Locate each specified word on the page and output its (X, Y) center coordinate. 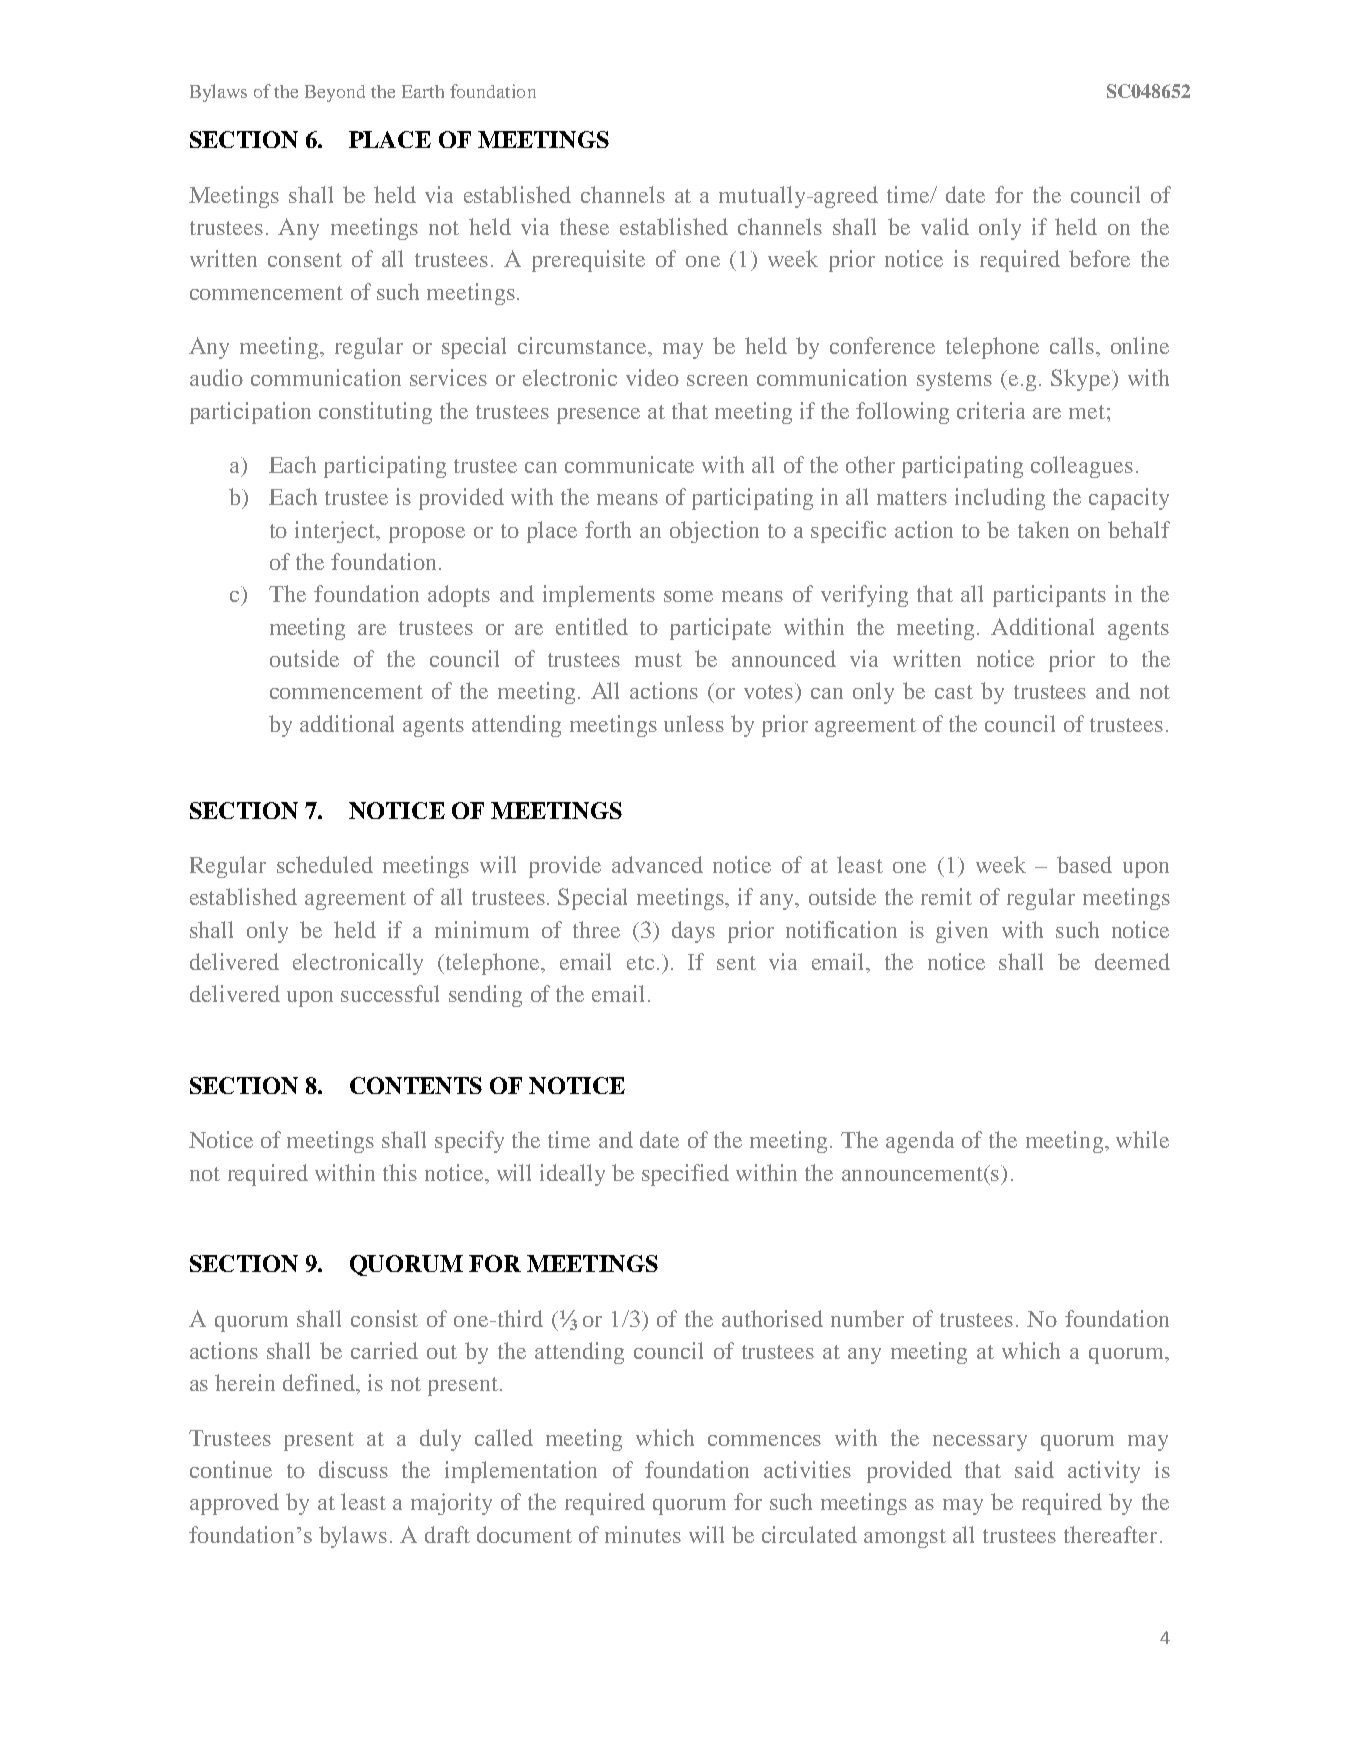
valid (945, 226)
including (1000, 499)
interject (336, 532)
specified (685, 1175)
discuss (353, 1469)
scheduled (325, 864)
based (1084, 864)
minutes (643, 1534)
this (400, 1172)
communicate (629, 464)
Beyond (335, 93)
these (584, 226)
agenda (920, 1142)
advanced (657, 864)
